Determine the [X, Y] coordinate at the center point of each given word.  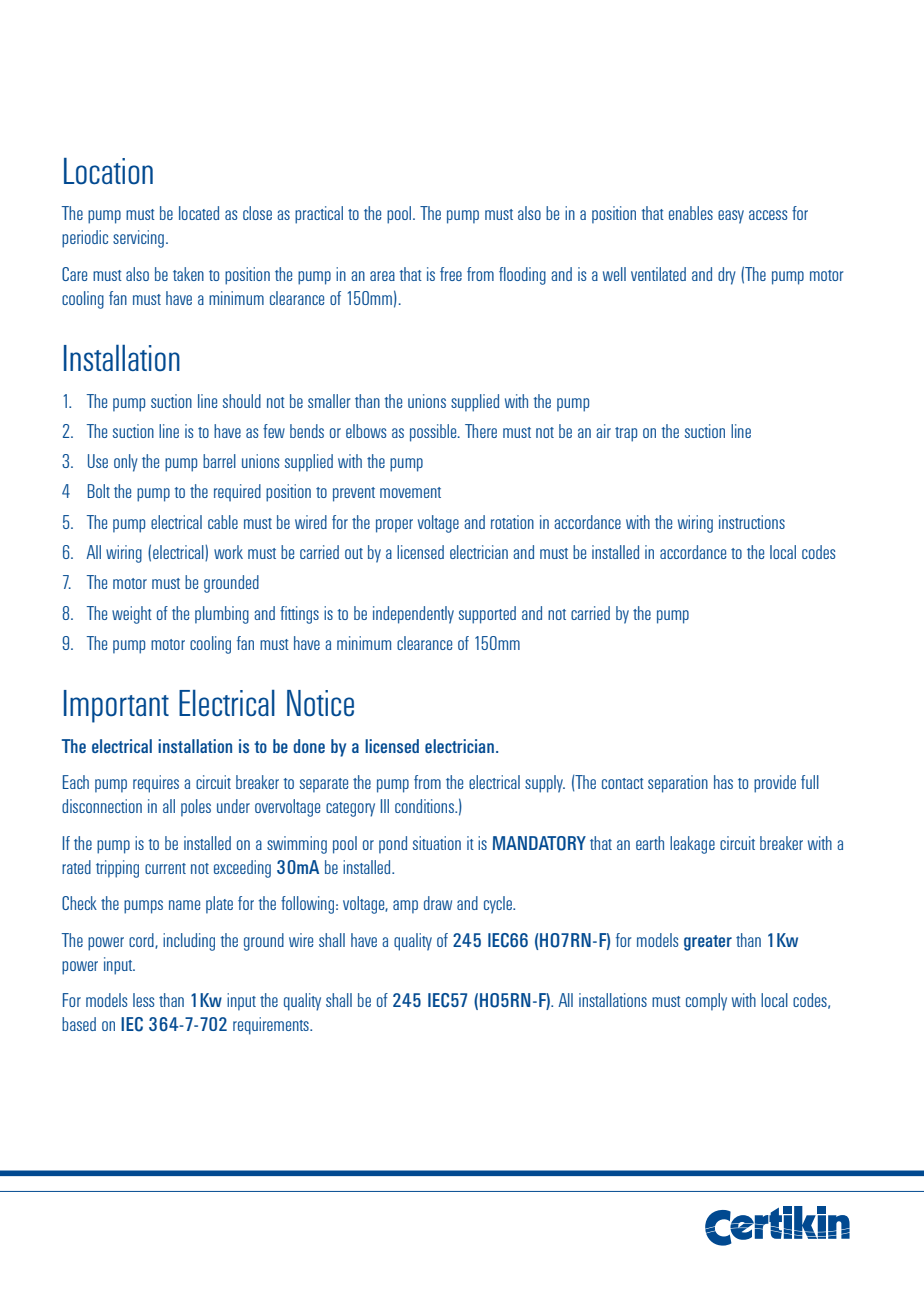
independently [413, 615]
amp [405, 907]
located [199, 213]
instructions [752, 522]
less [143, 1000]
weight [132, 615]
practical [319, 215]
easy [731, 217]
